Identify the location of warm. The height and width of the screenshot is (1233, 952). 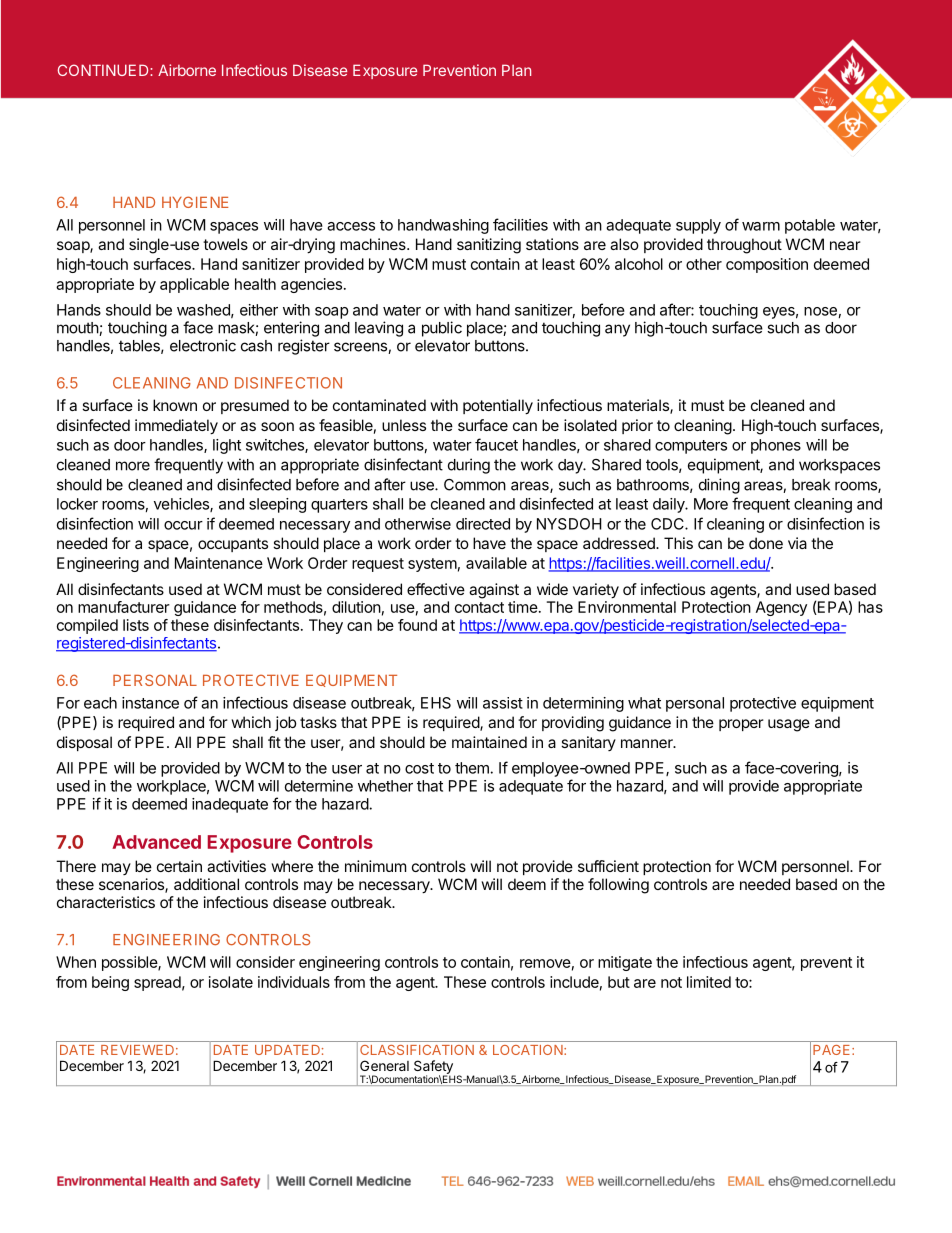
(761, 226).
